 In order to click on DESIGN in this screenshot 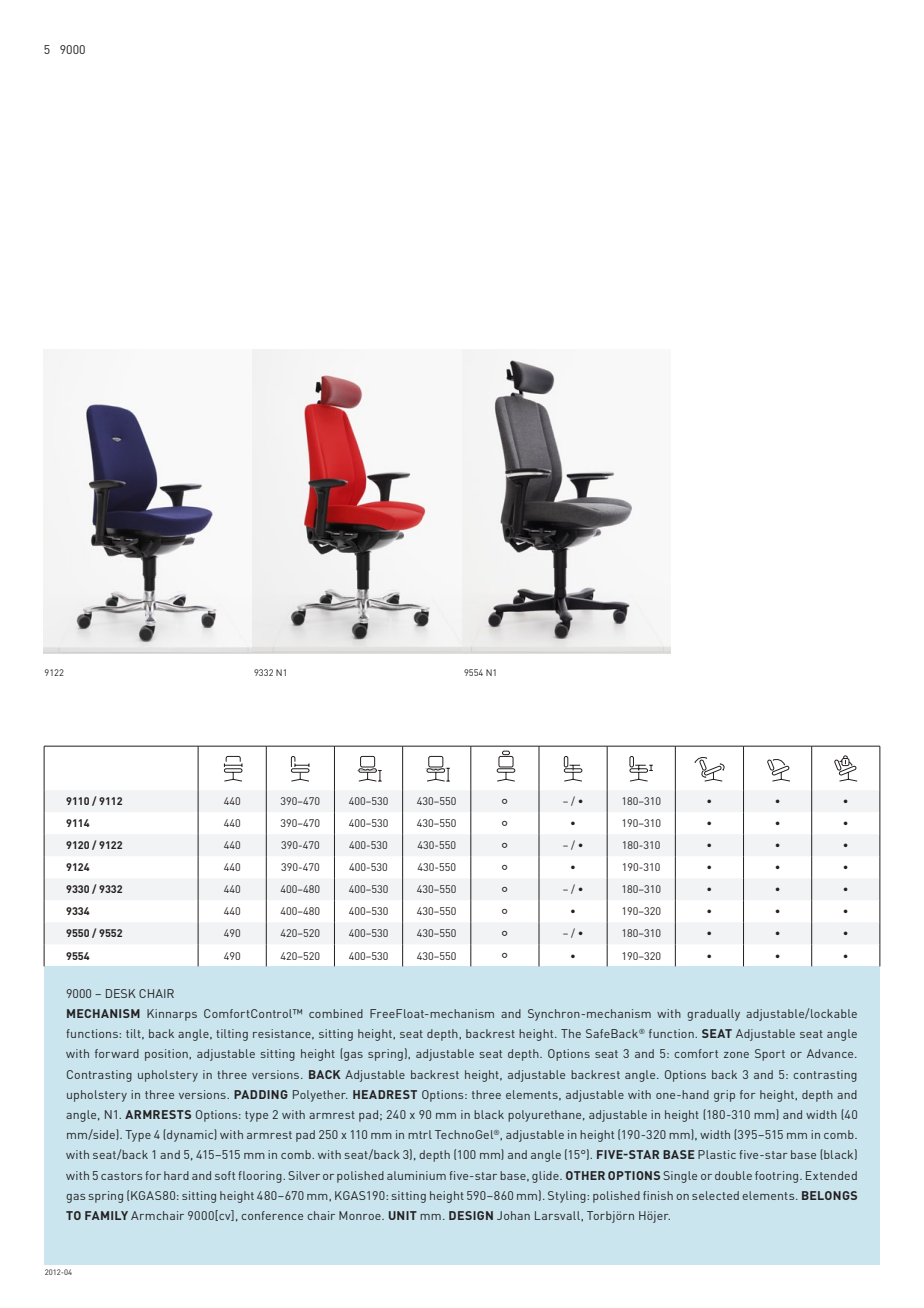, I will do `click(471, 1215)`.
